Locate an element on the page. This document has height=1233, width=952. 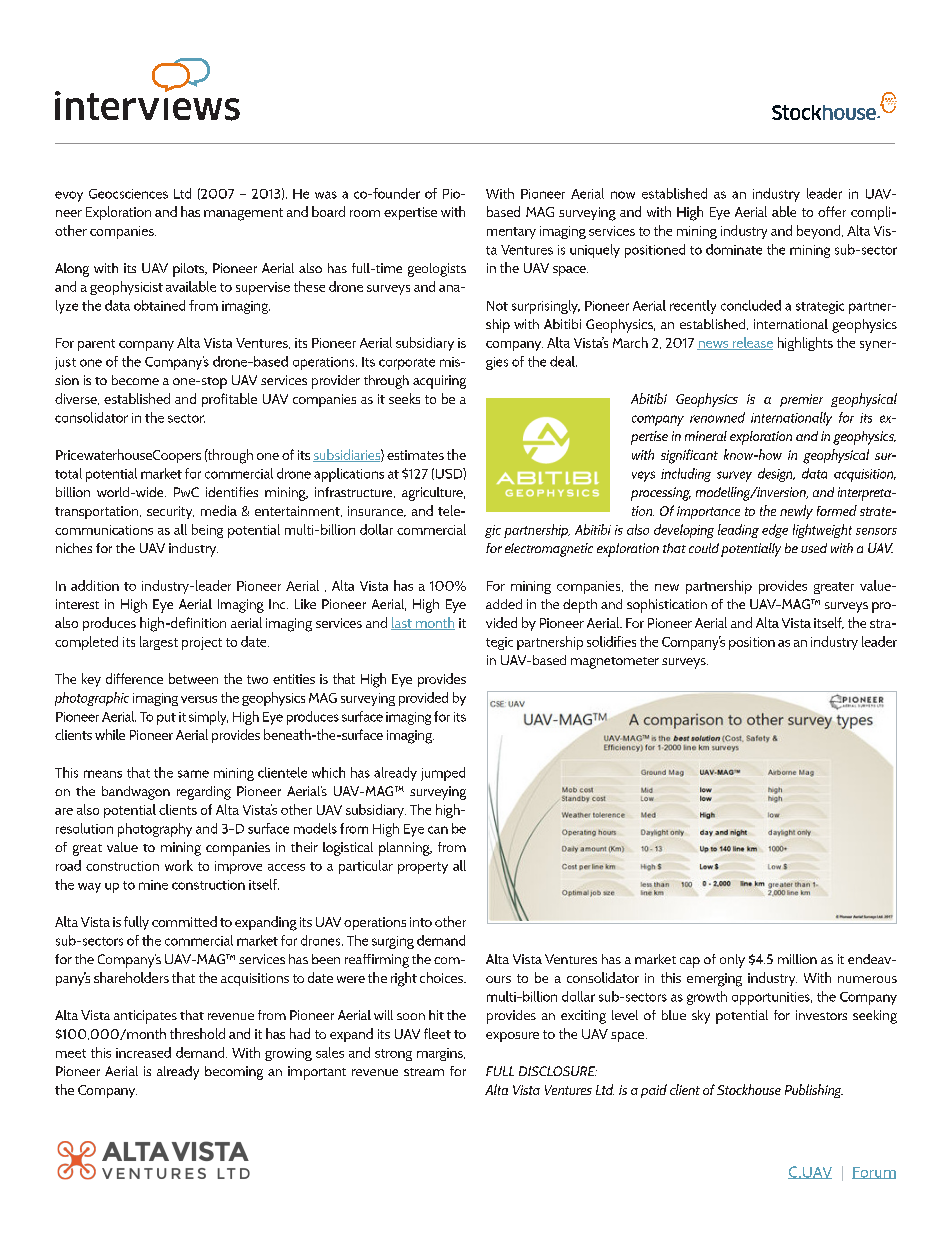
beyond is located at coordinates (820, 232).
